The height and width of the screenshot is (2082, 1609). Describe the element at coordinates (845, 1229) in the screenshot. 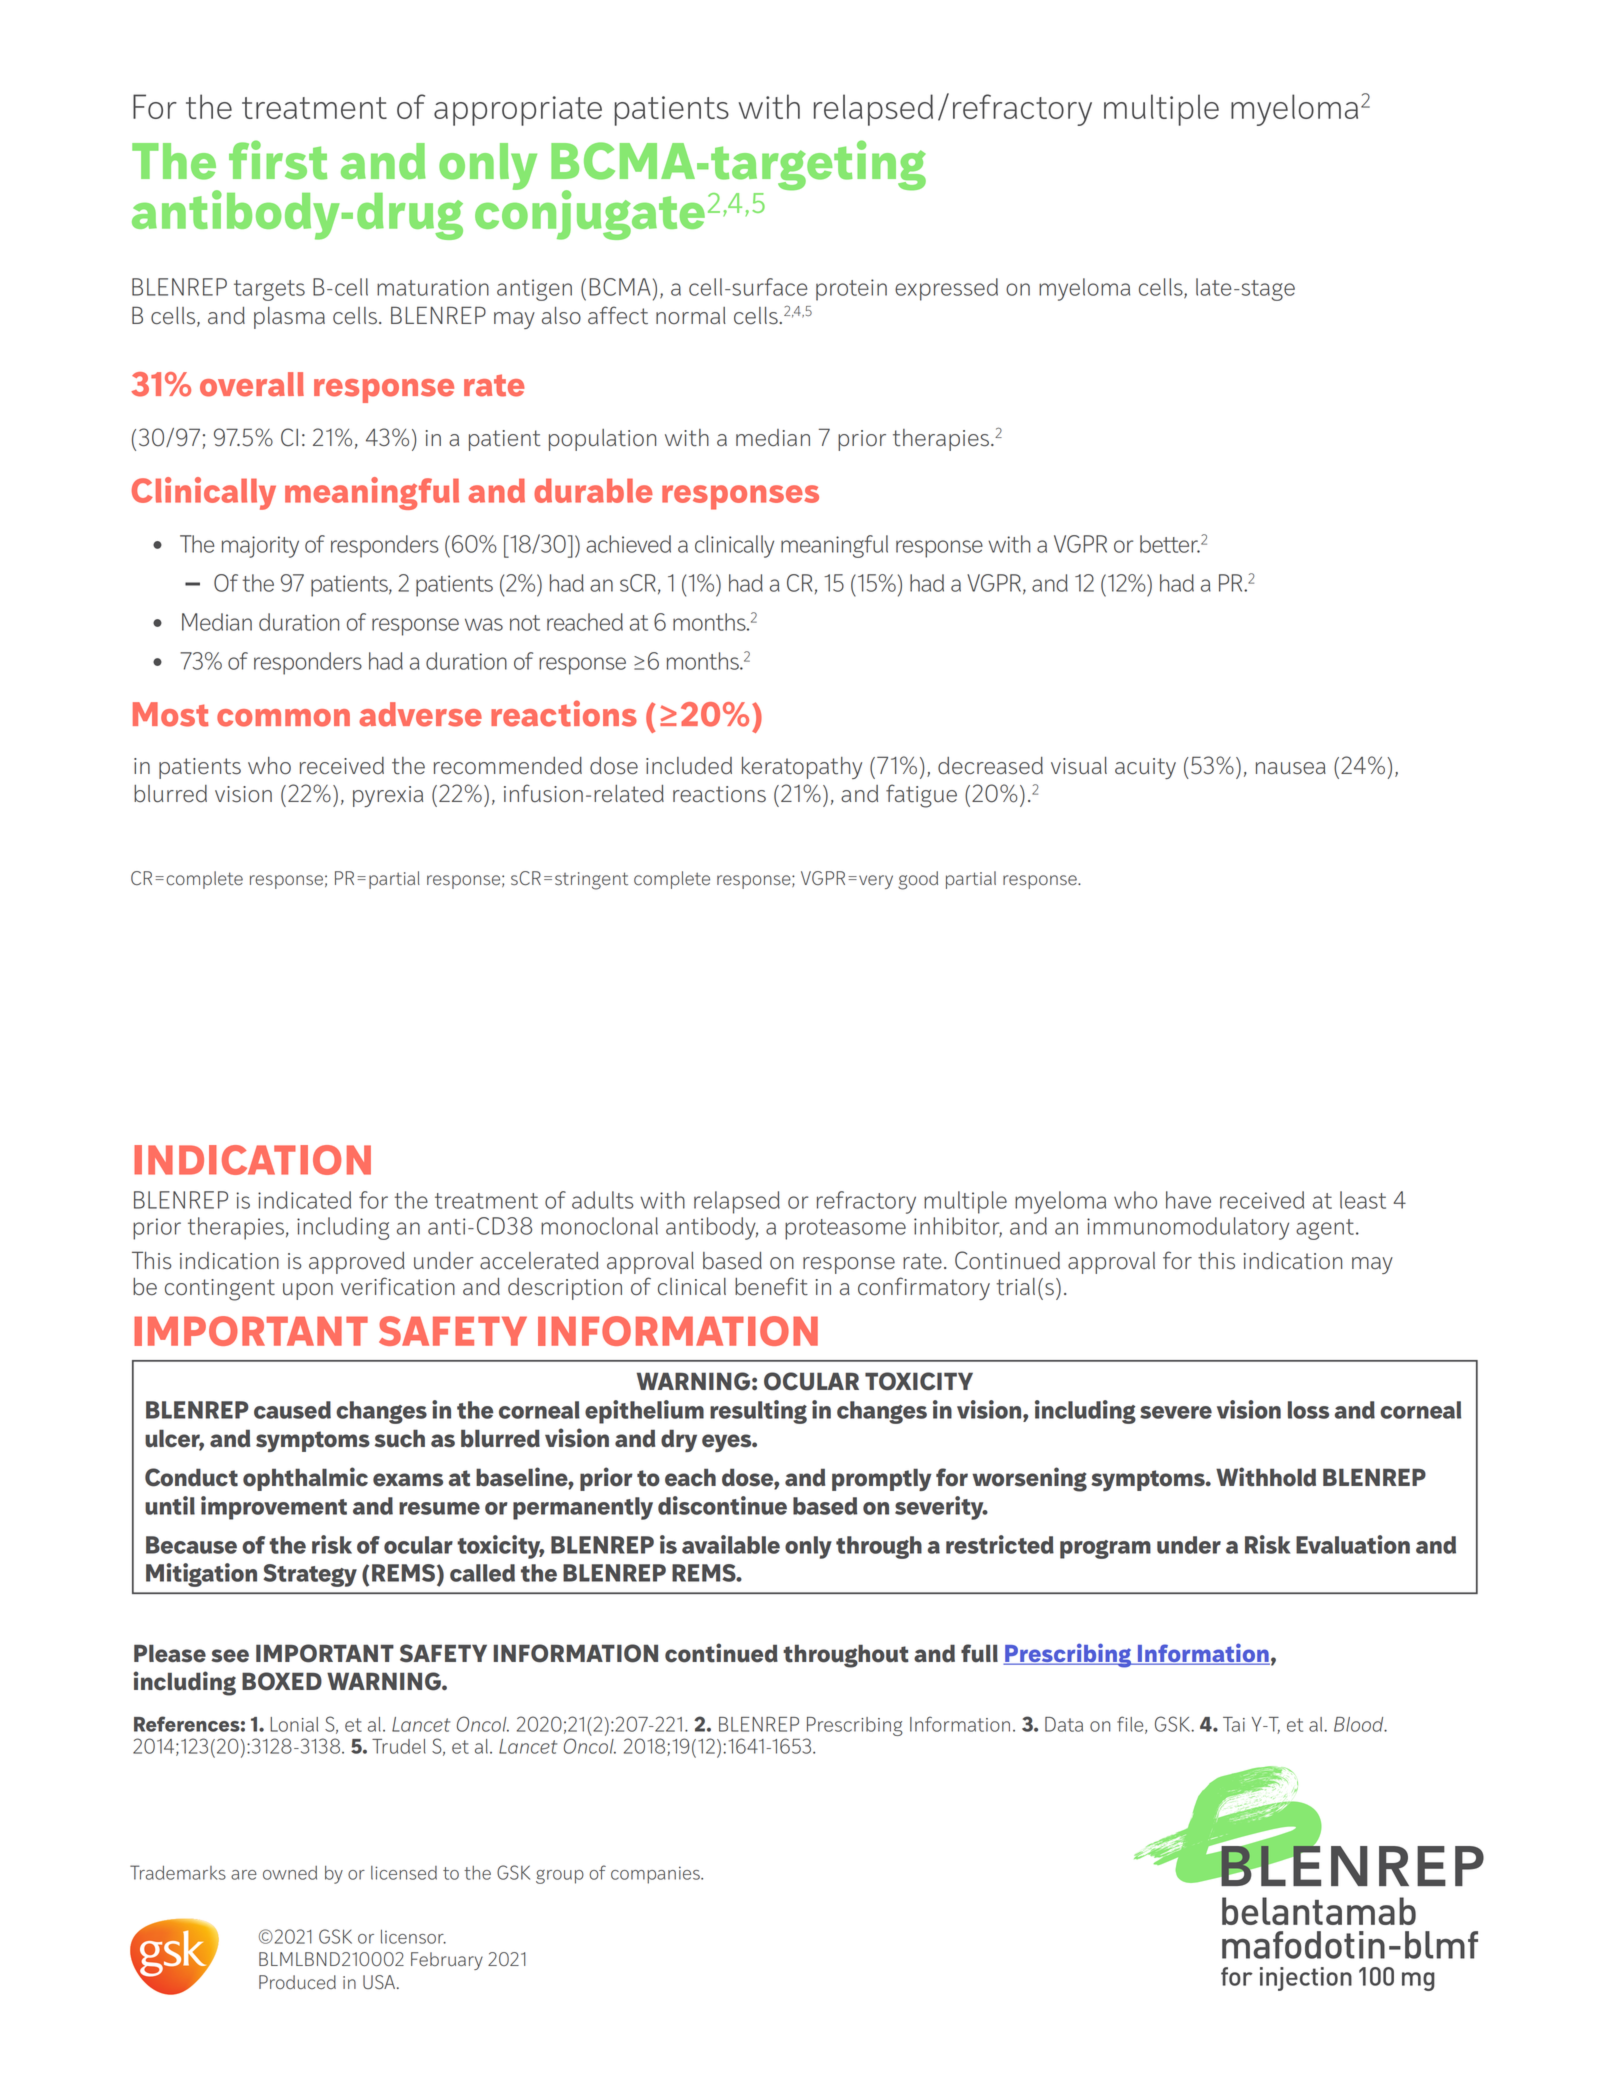

I see `proteasome` at that location.
